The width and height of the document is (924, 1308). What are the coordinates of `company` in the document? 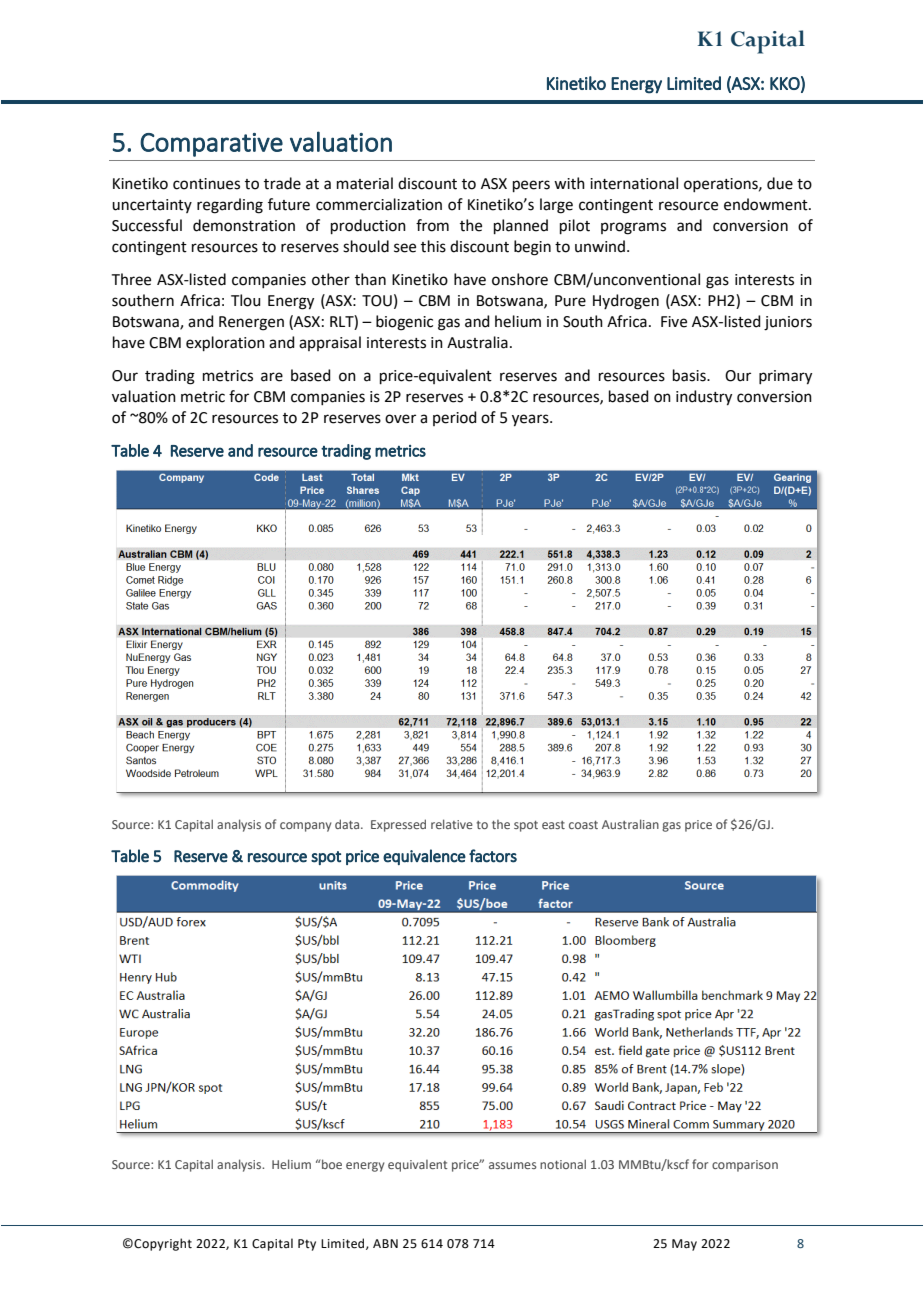 It's located at (305, 827).
